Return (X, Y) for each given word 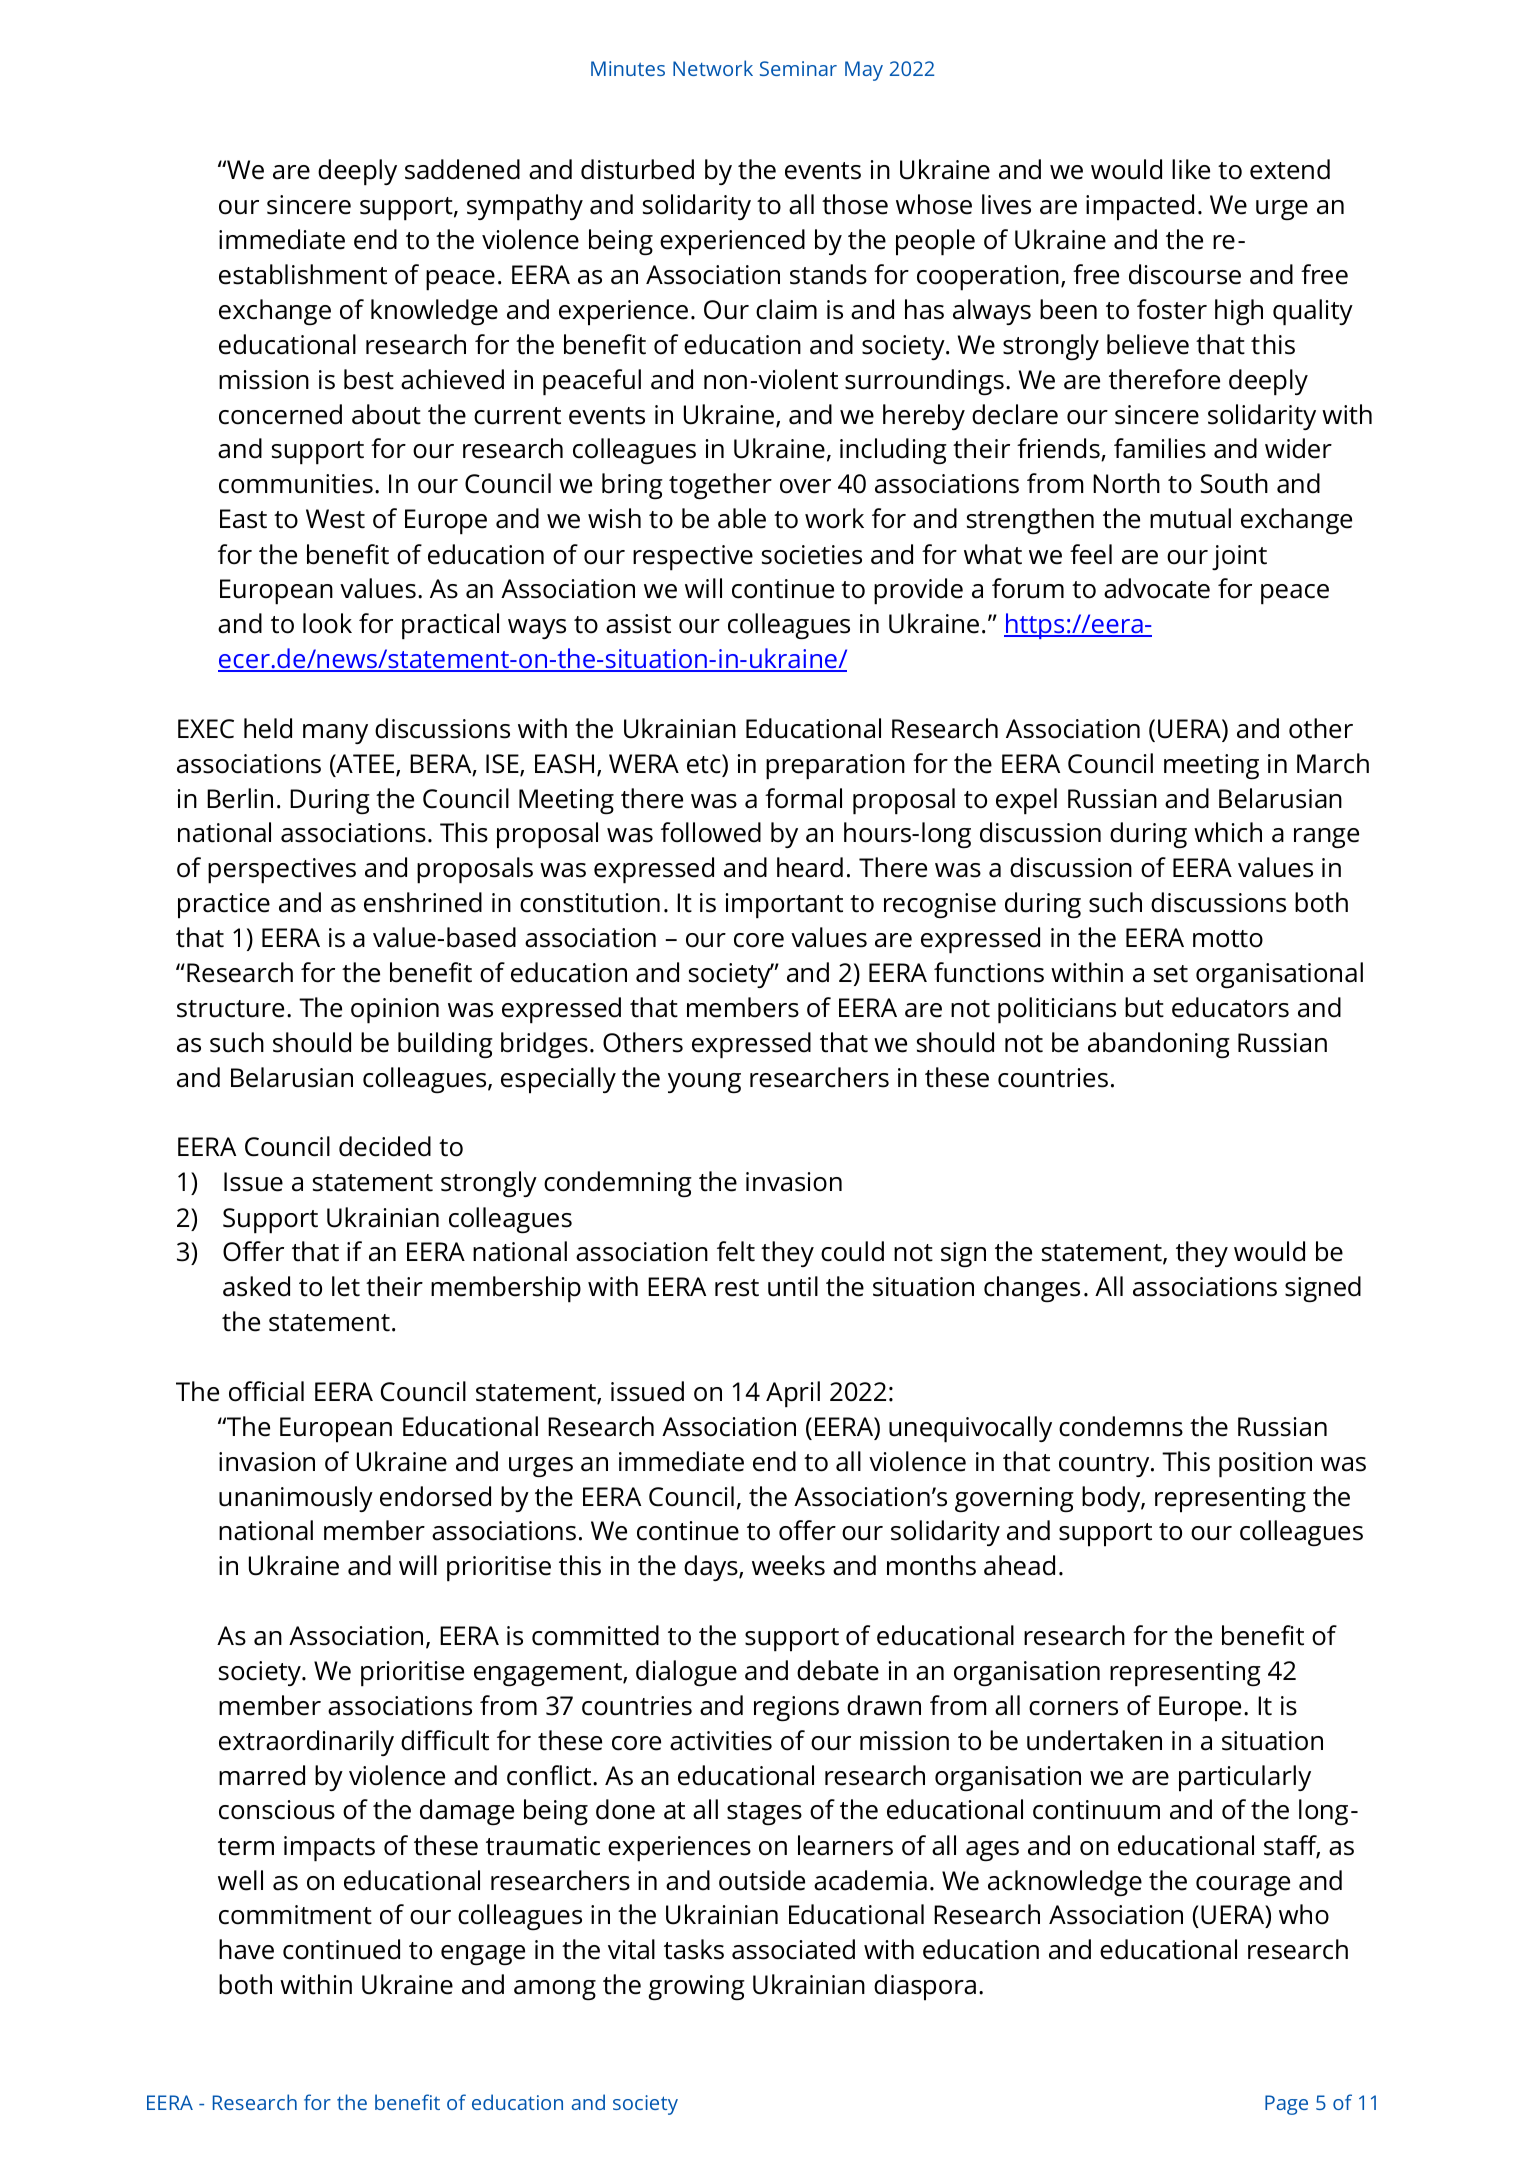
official (266, 1391)
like (1191, 169)
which (1228, 832)
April (793, 1394)
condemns (1121, 1426)
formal (803, 798)
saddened (462, 169)
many (335, 734)
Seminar (798, 68)
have (246, 1949)
